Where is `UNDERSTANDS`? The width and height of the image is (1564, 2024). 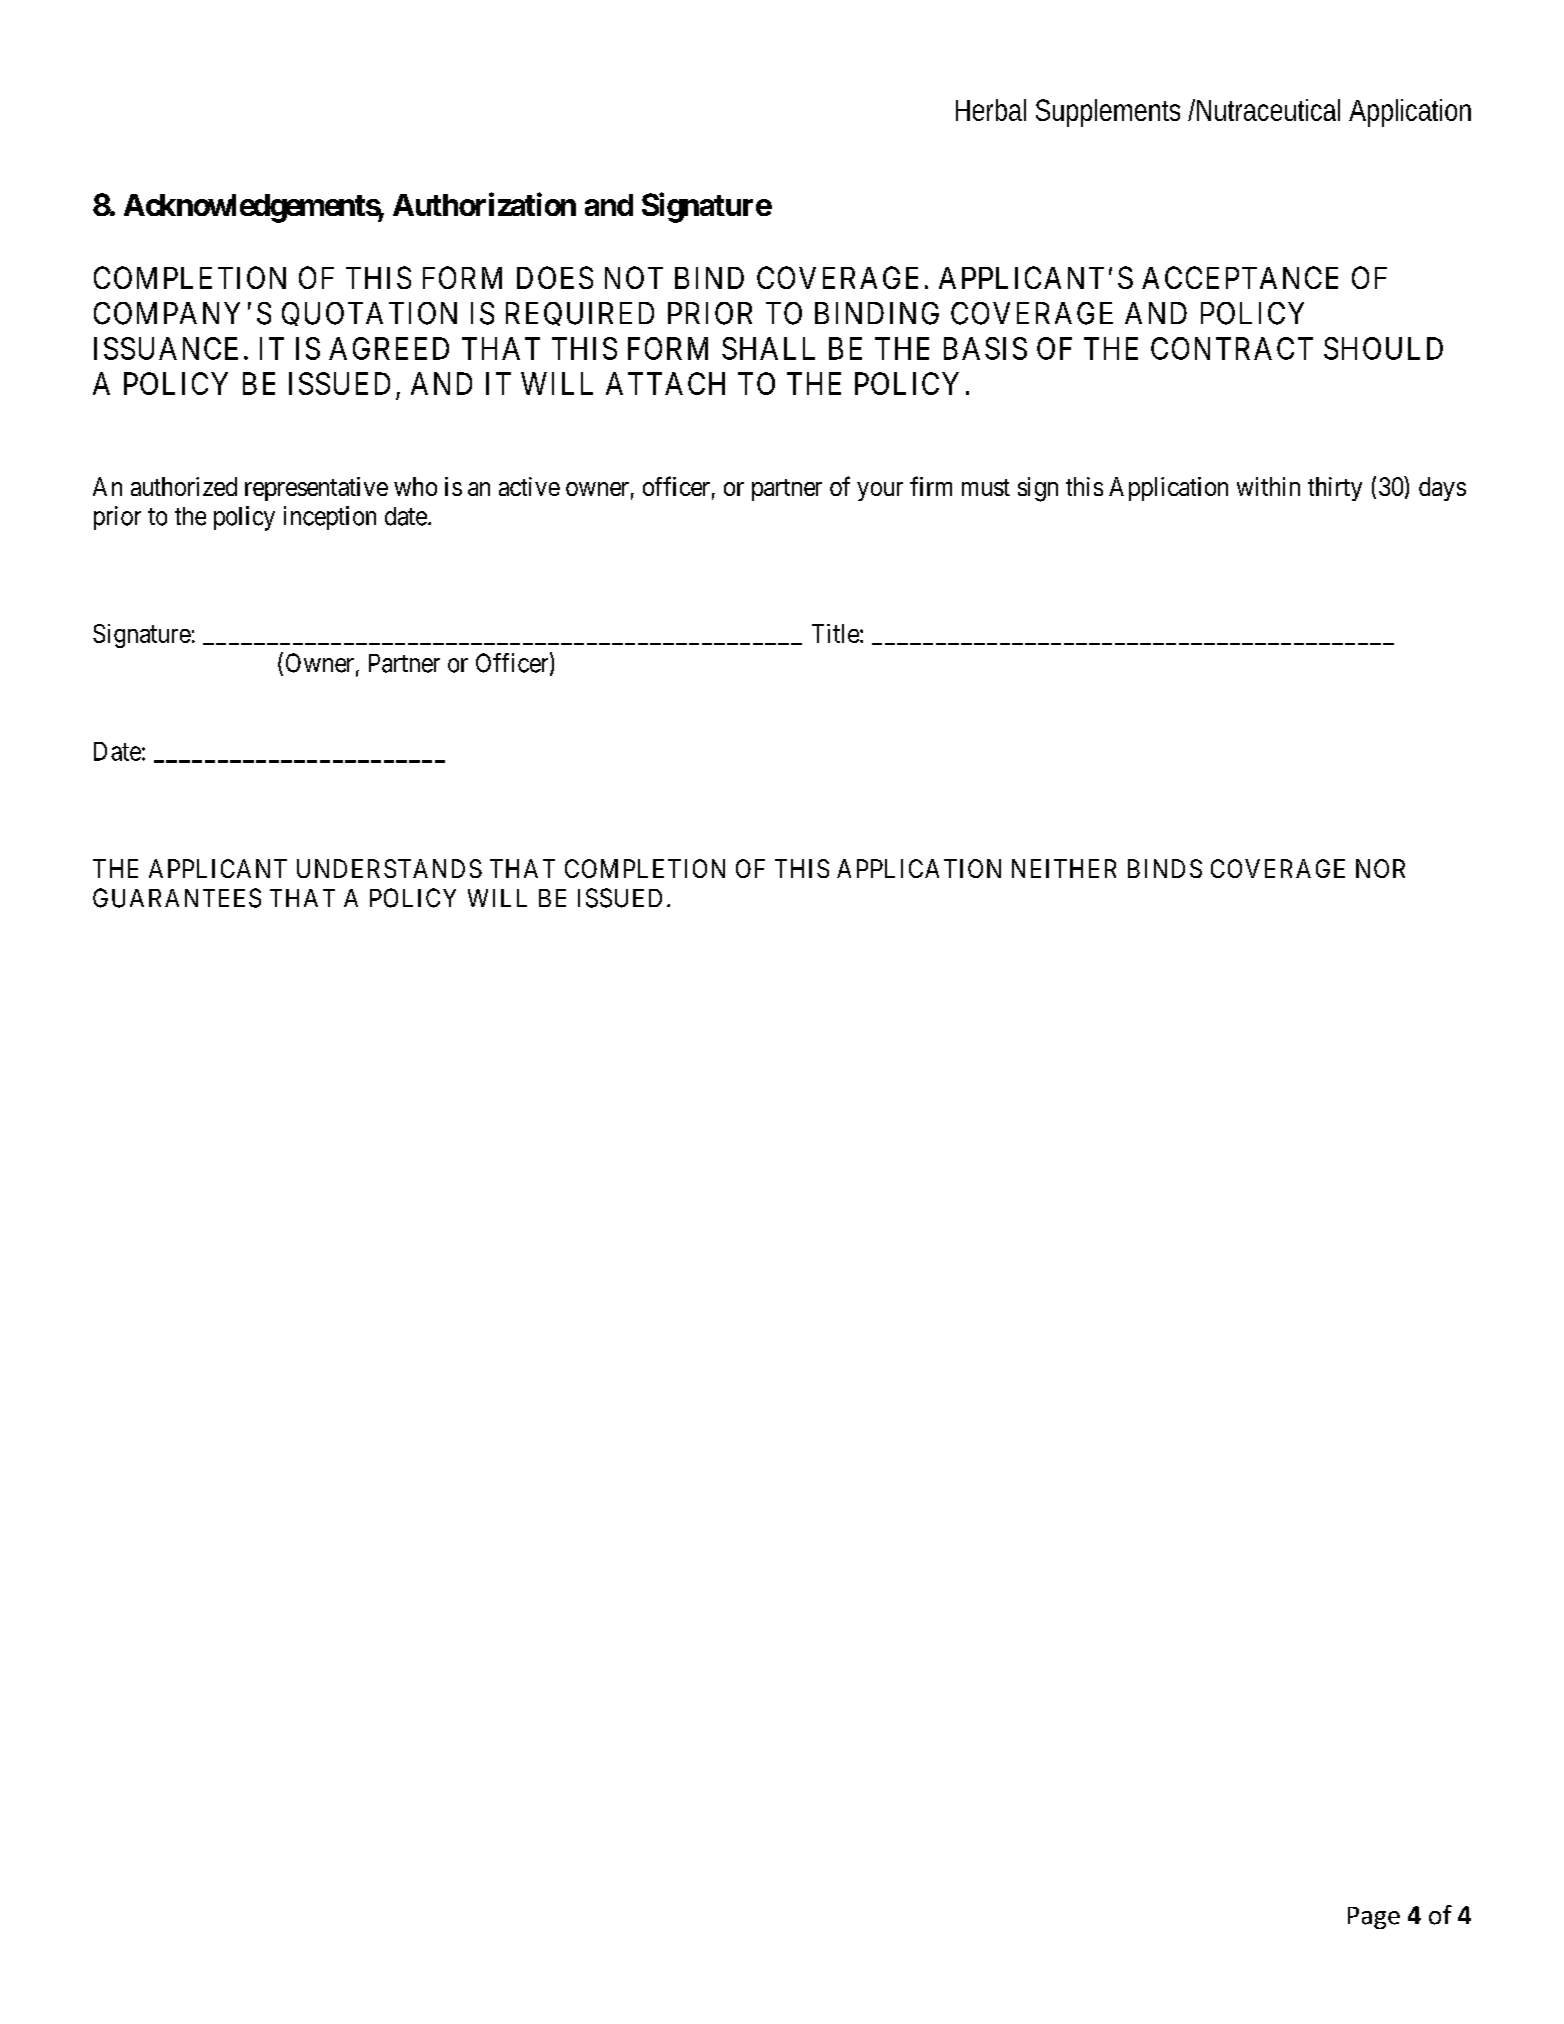
UNDERSTANDS is located at coordinates (389, 868).
